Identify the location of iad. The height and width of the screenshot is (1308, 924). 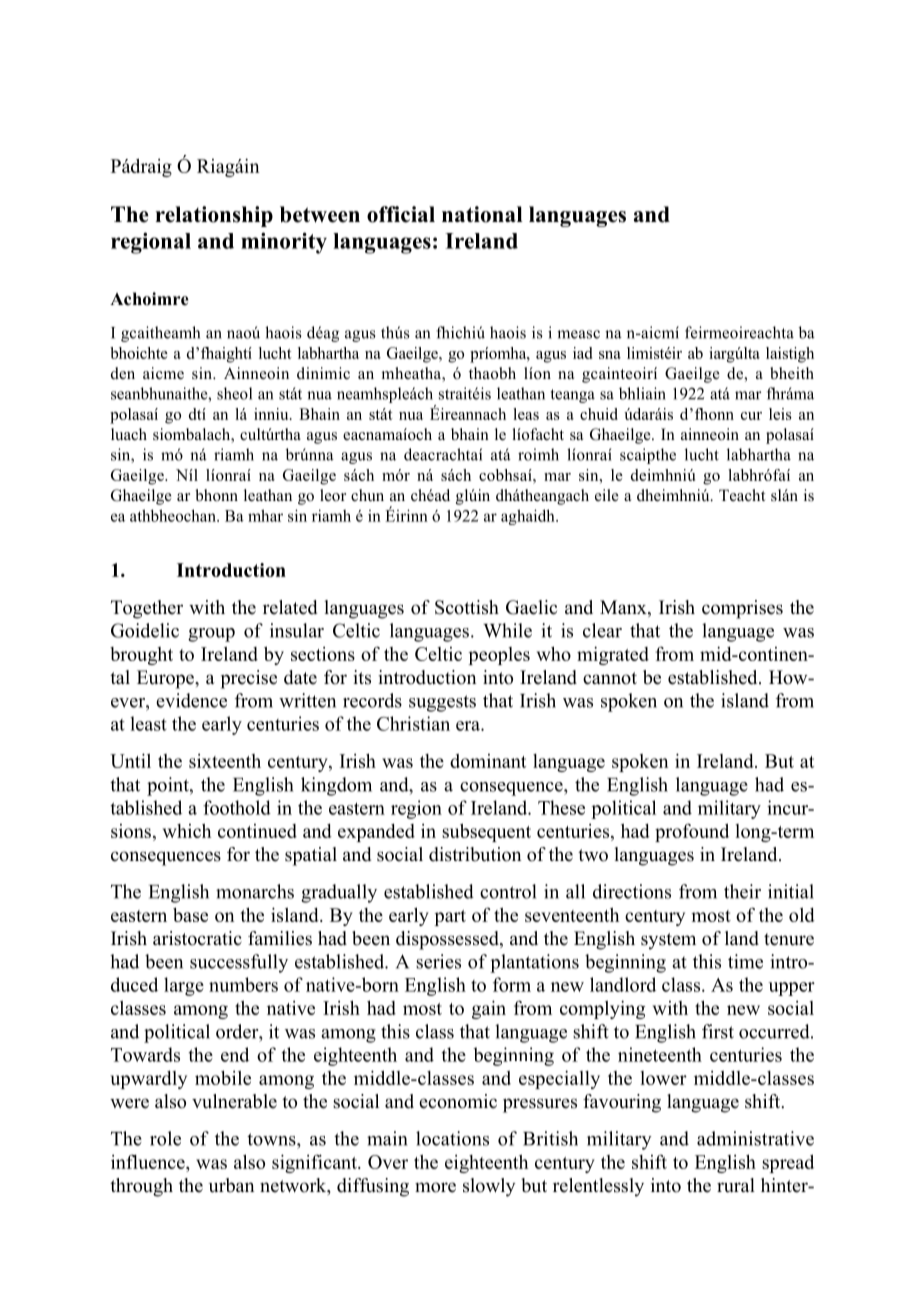
(582, 353).
